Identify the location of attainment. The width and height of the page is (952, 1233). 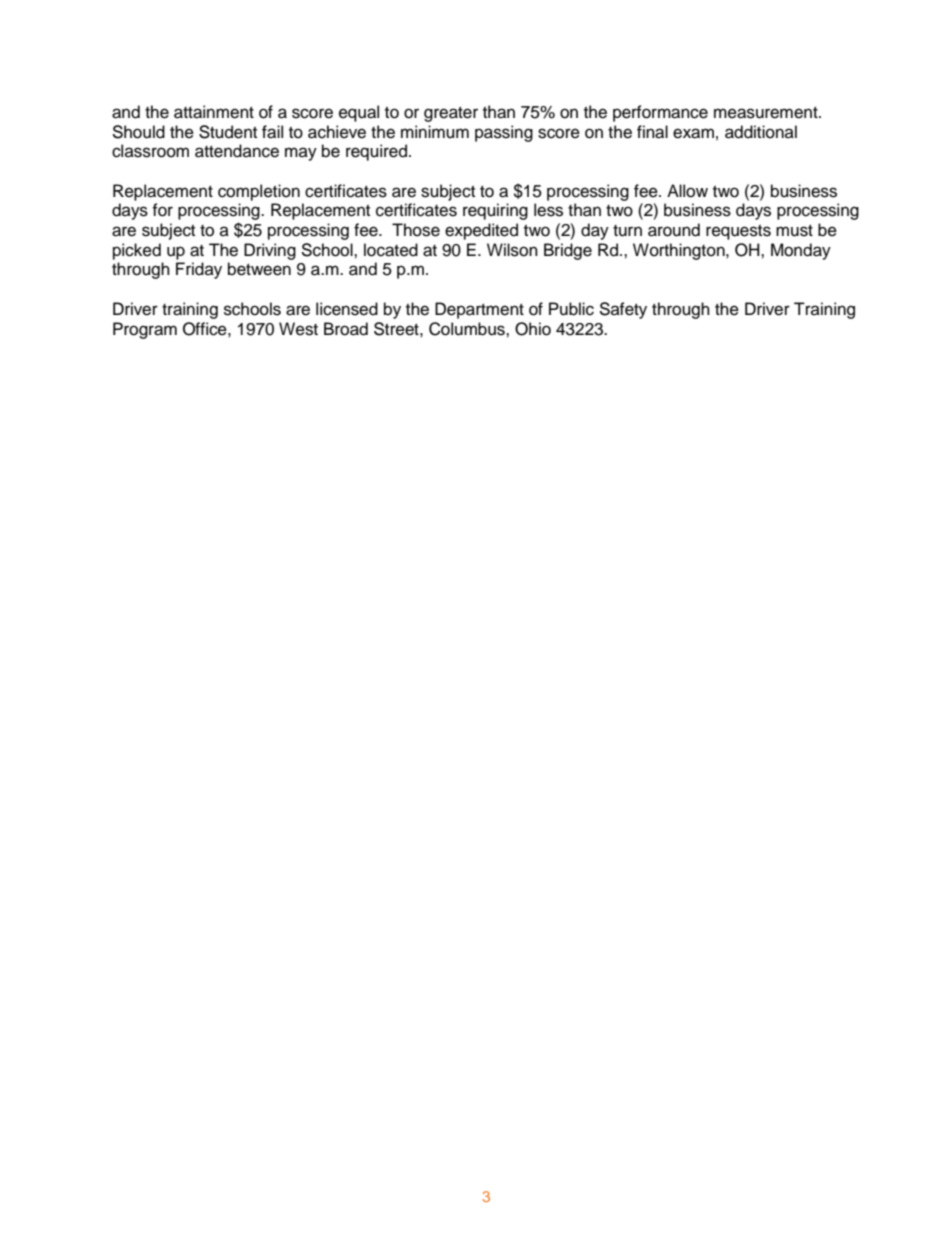
(214, 112).
